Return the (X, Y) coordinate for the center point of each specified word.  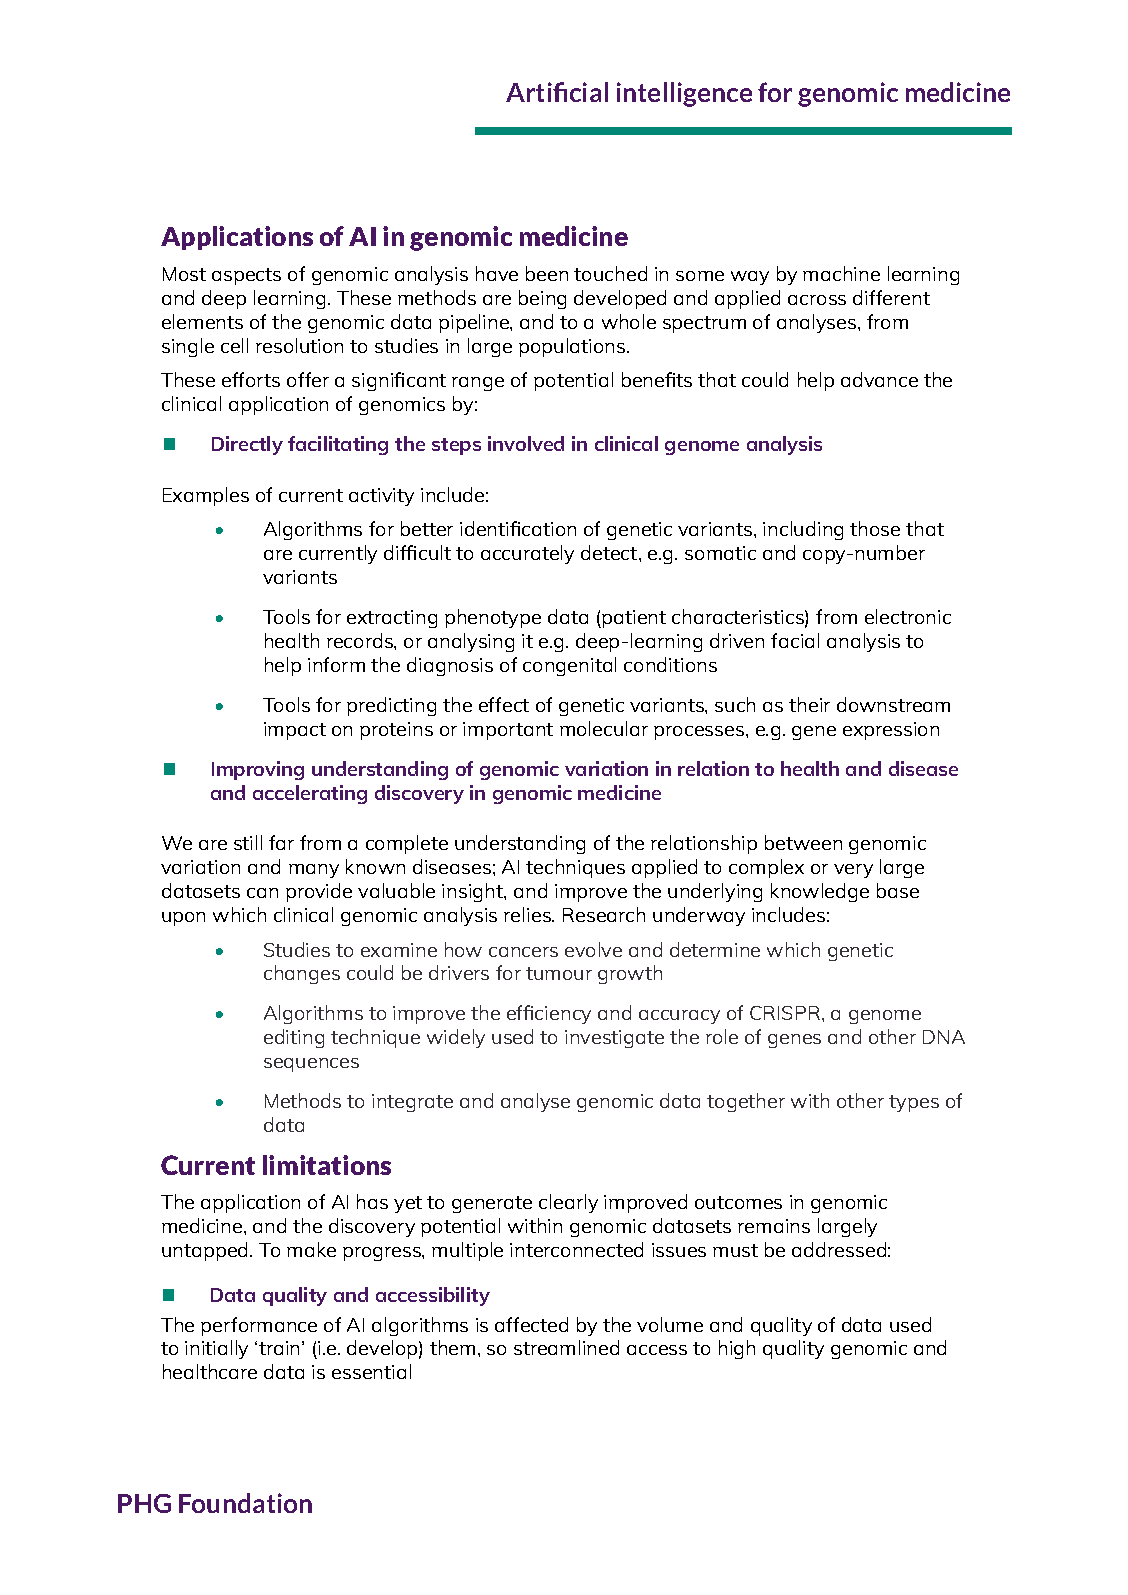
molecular (604, 728)
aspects (246, 276)
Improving (258, 770)
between (803, 842)
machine (841, 273)
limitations (327, 1165)
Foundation (245, 1503)
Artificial (557, 92)
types (914, 1103)
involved (526, 443)
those (875, 528)
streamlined (566, 1347)
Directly (247, 445)
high (737, 1349)
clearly (568, 1203)
